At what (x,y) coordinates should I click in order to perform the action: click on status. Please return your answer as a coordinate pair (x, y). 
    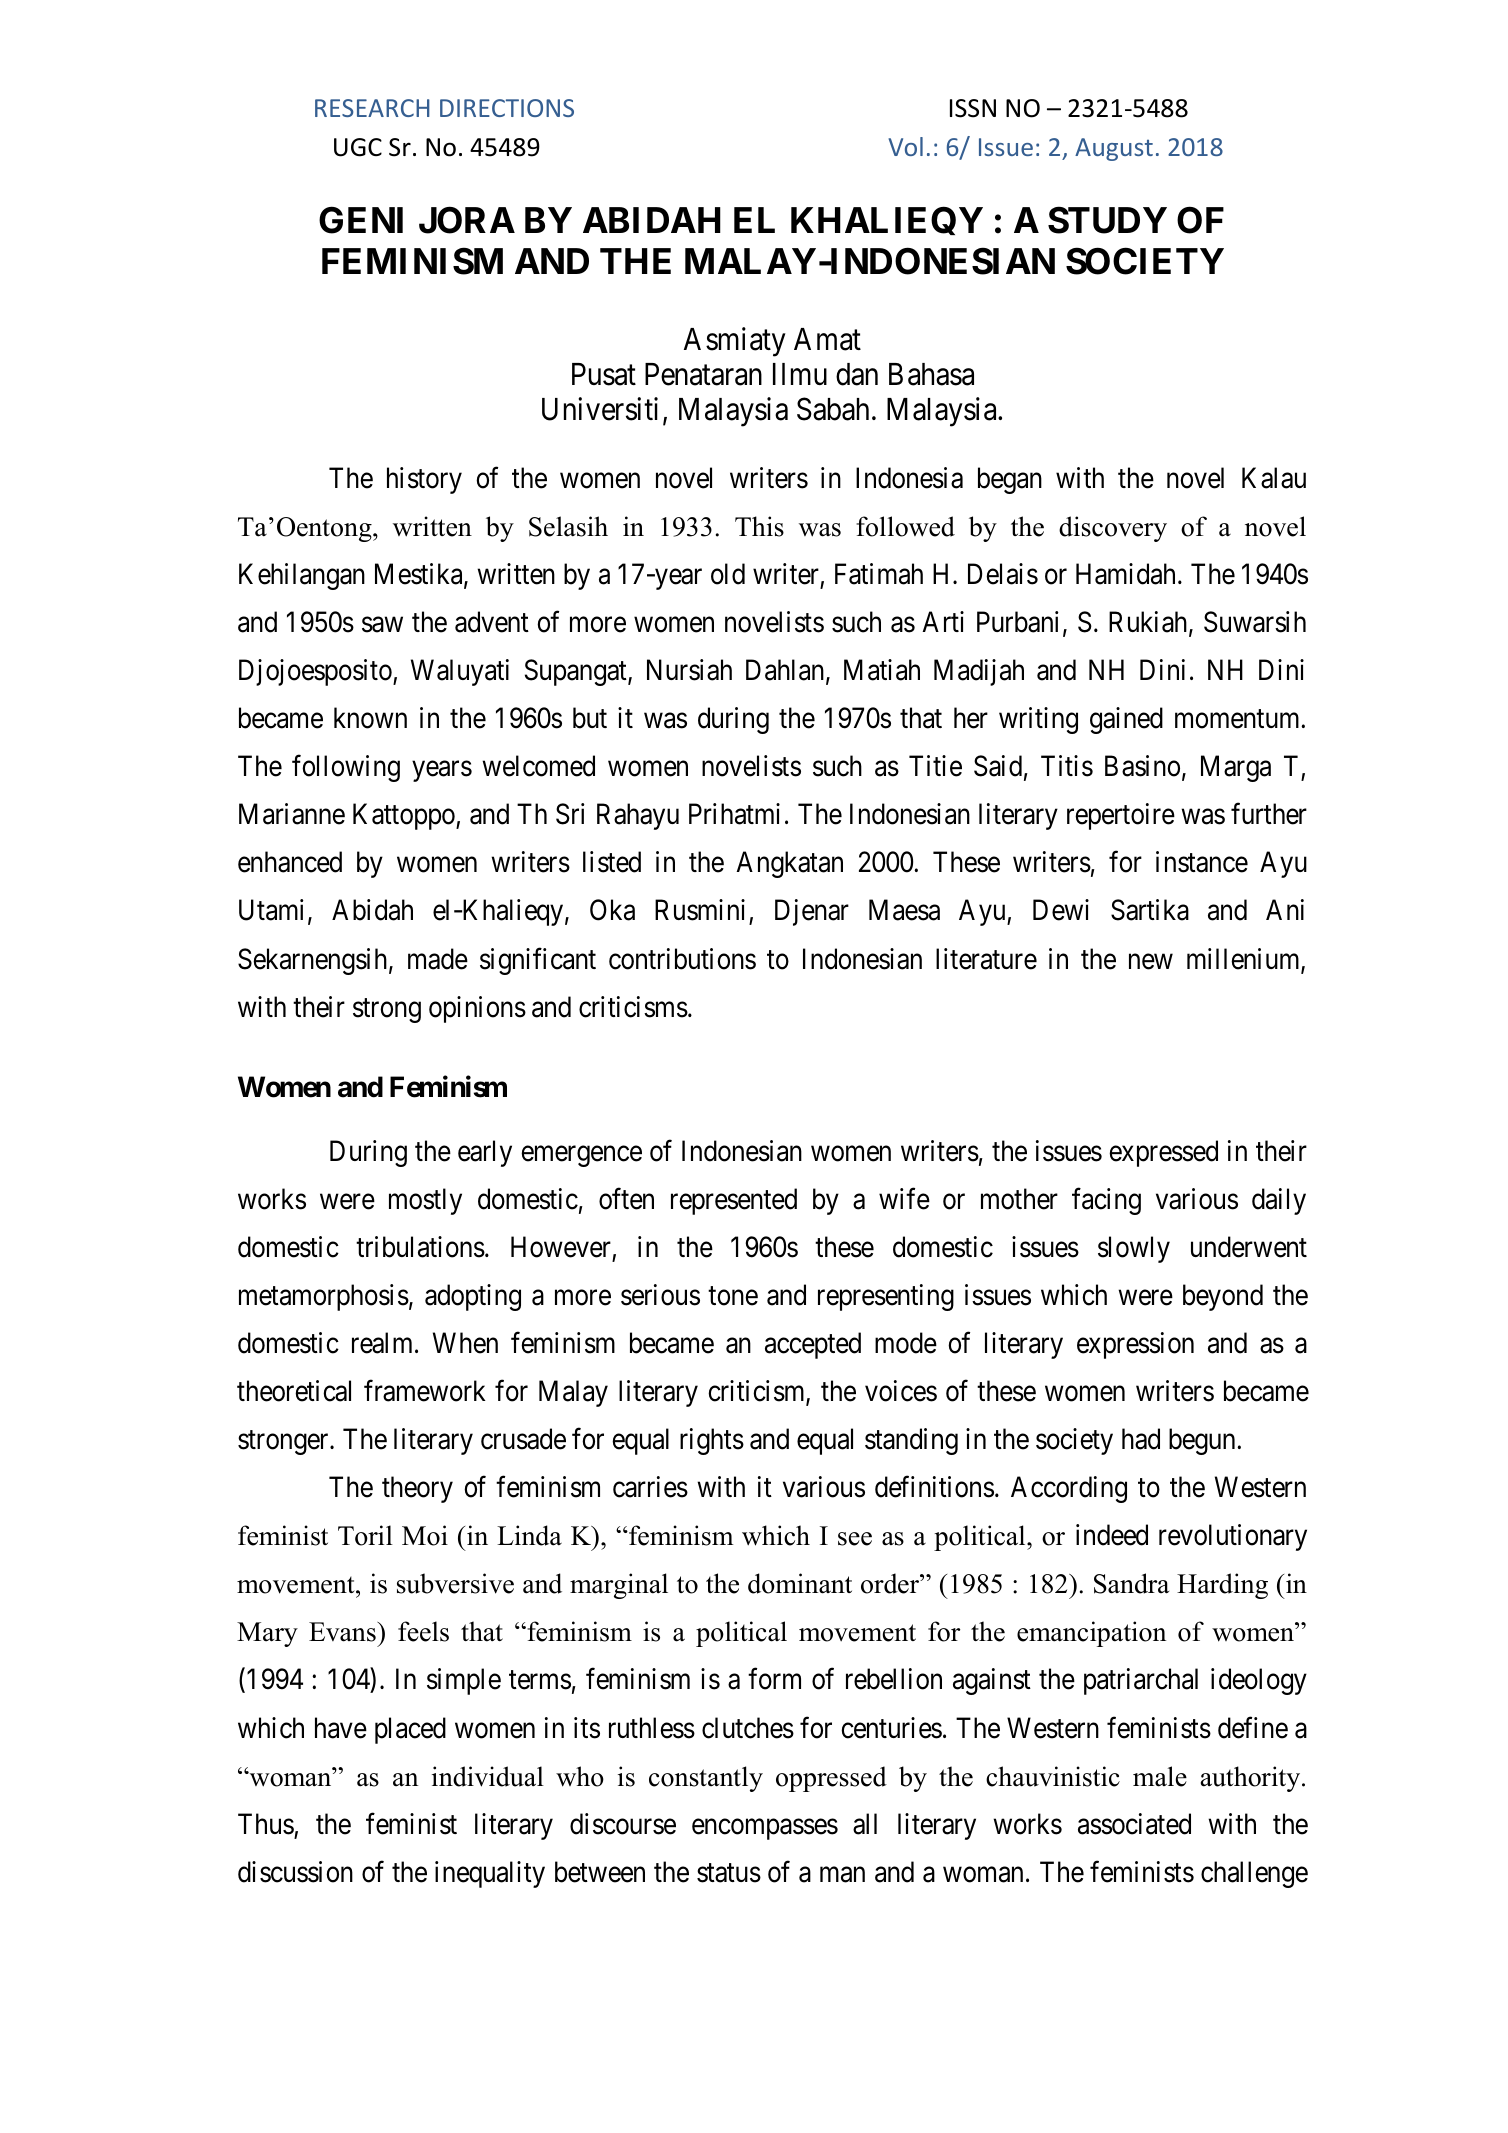
    Looking at the image, I should click on (729, 1873).
